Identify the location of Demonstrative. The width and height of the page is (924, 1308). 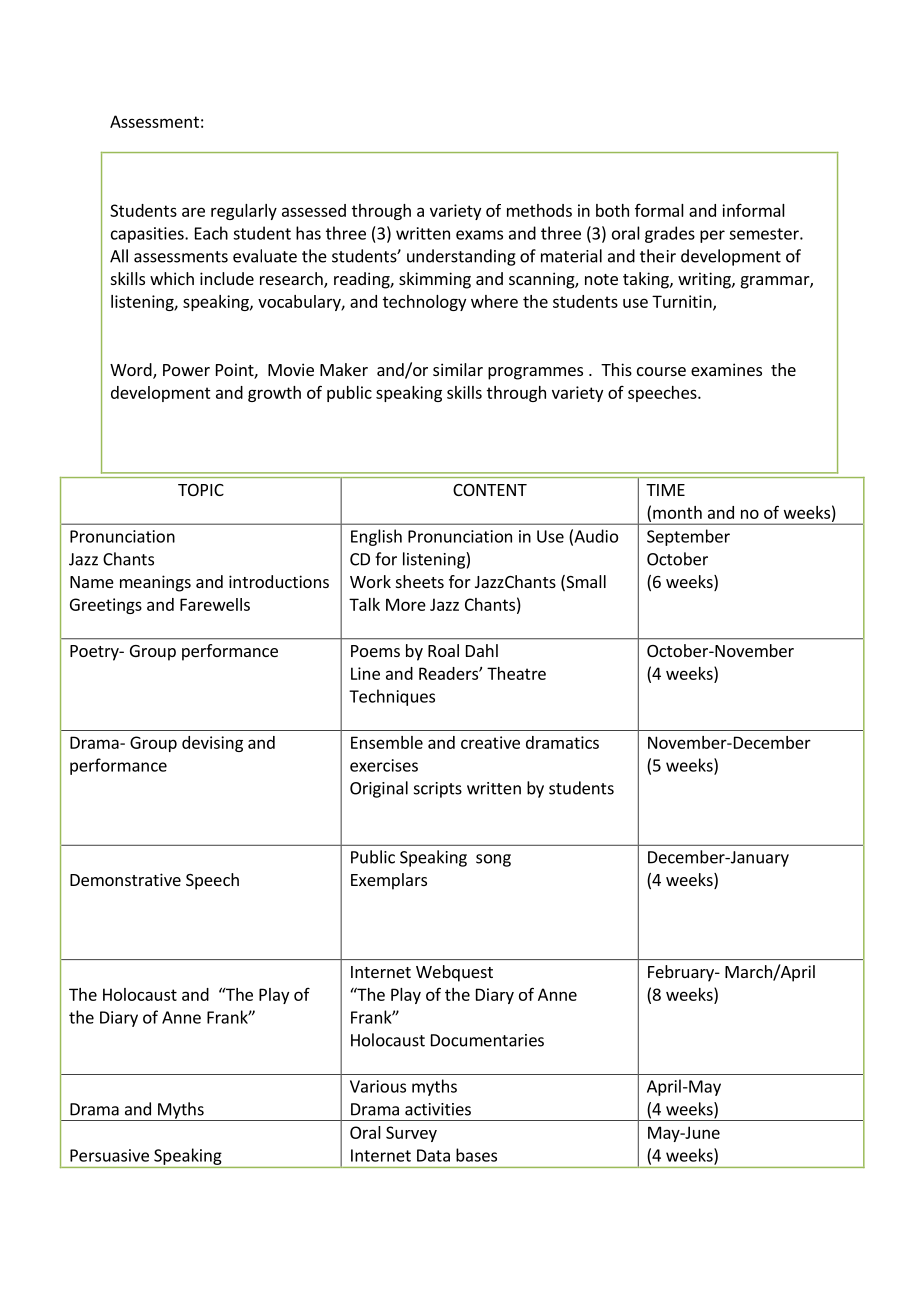
(125, 879).
